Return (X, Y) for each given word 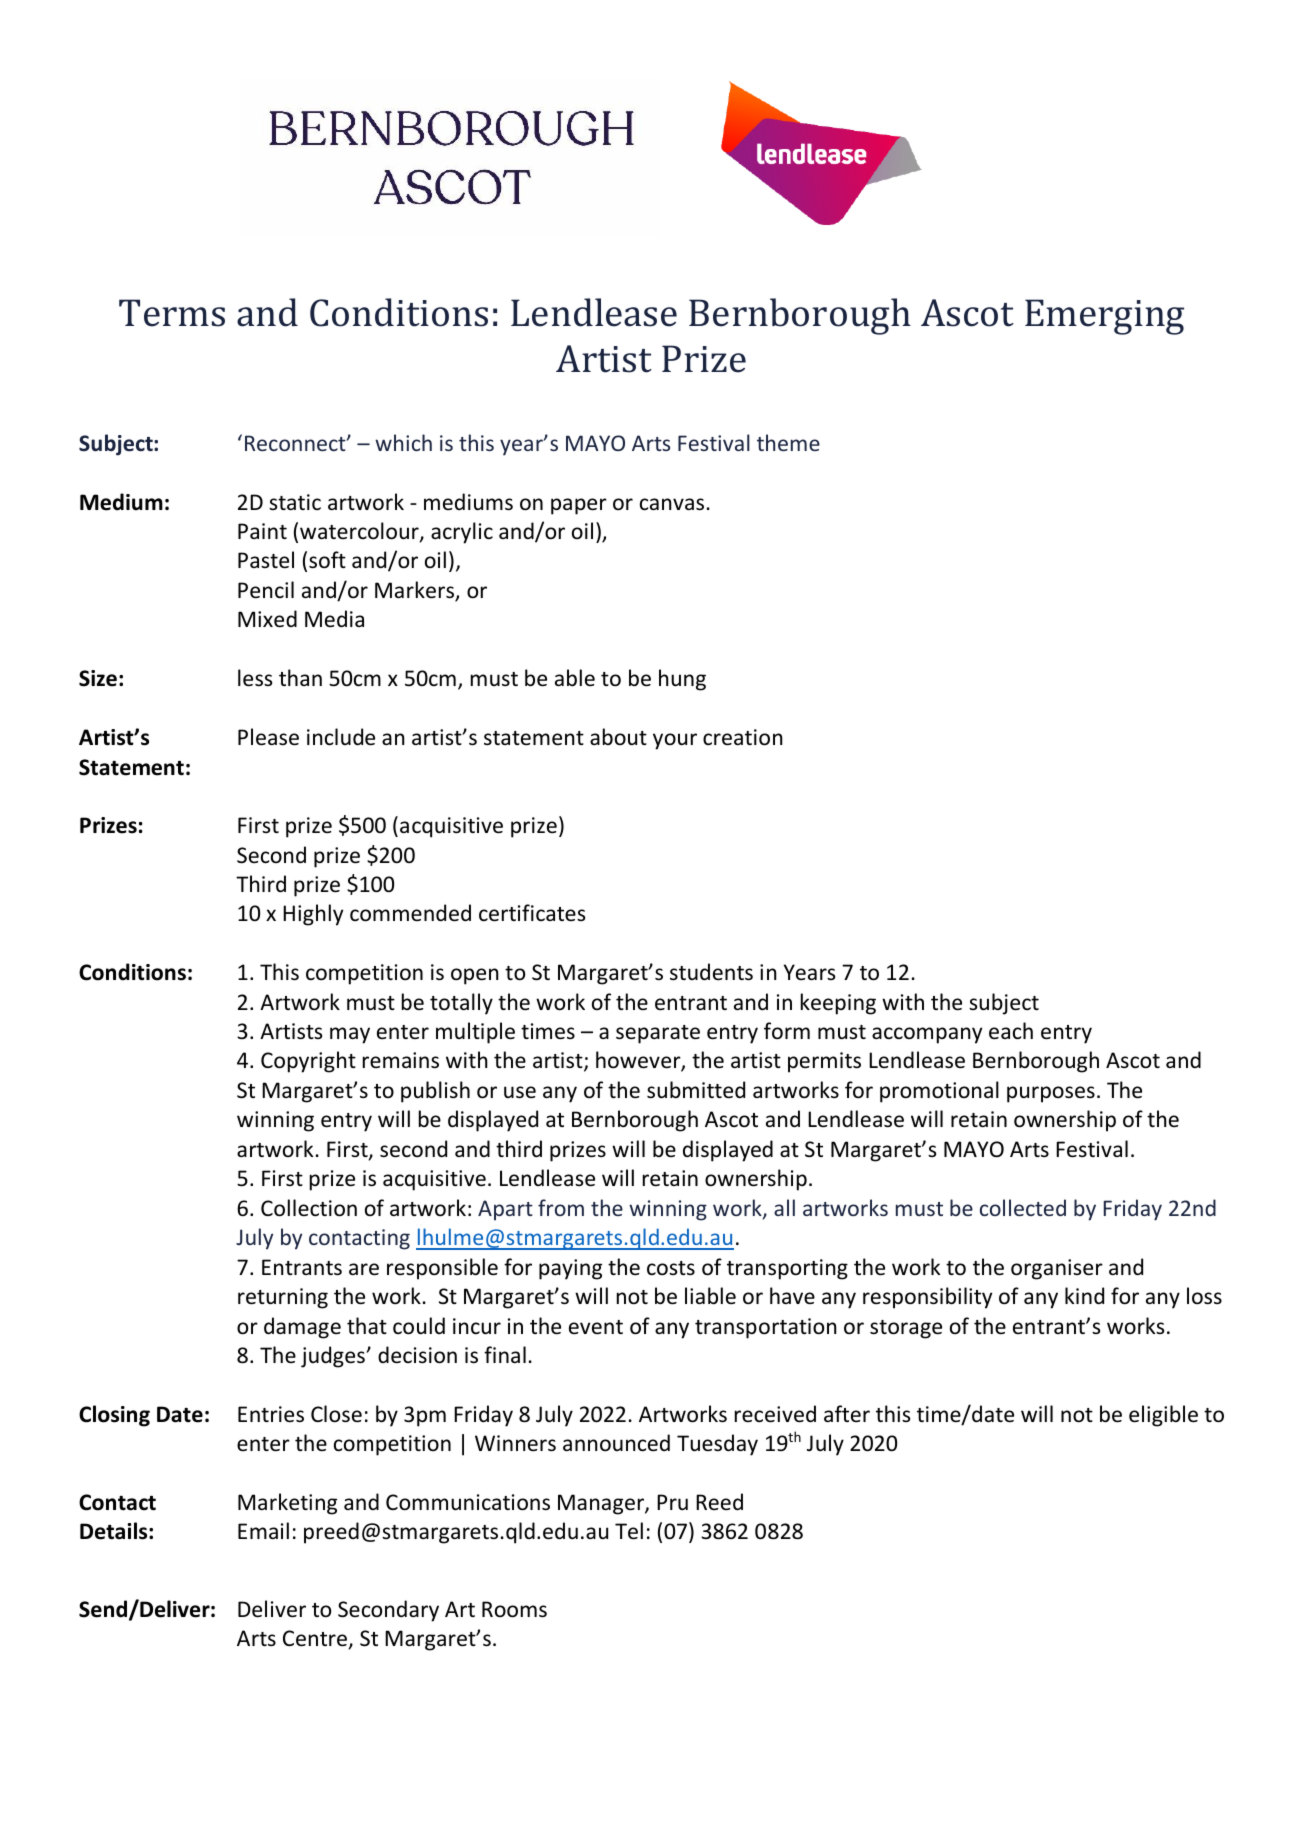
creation (743, 737)
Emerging (1104, 317)
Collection (309, 1208)
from (561, 1207)
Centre (315, 1638)
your (675, 741)
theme (788, 442)
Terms (172, 313)
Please (268, 737)
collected (1023, 1207)
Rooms (514, 1609)
